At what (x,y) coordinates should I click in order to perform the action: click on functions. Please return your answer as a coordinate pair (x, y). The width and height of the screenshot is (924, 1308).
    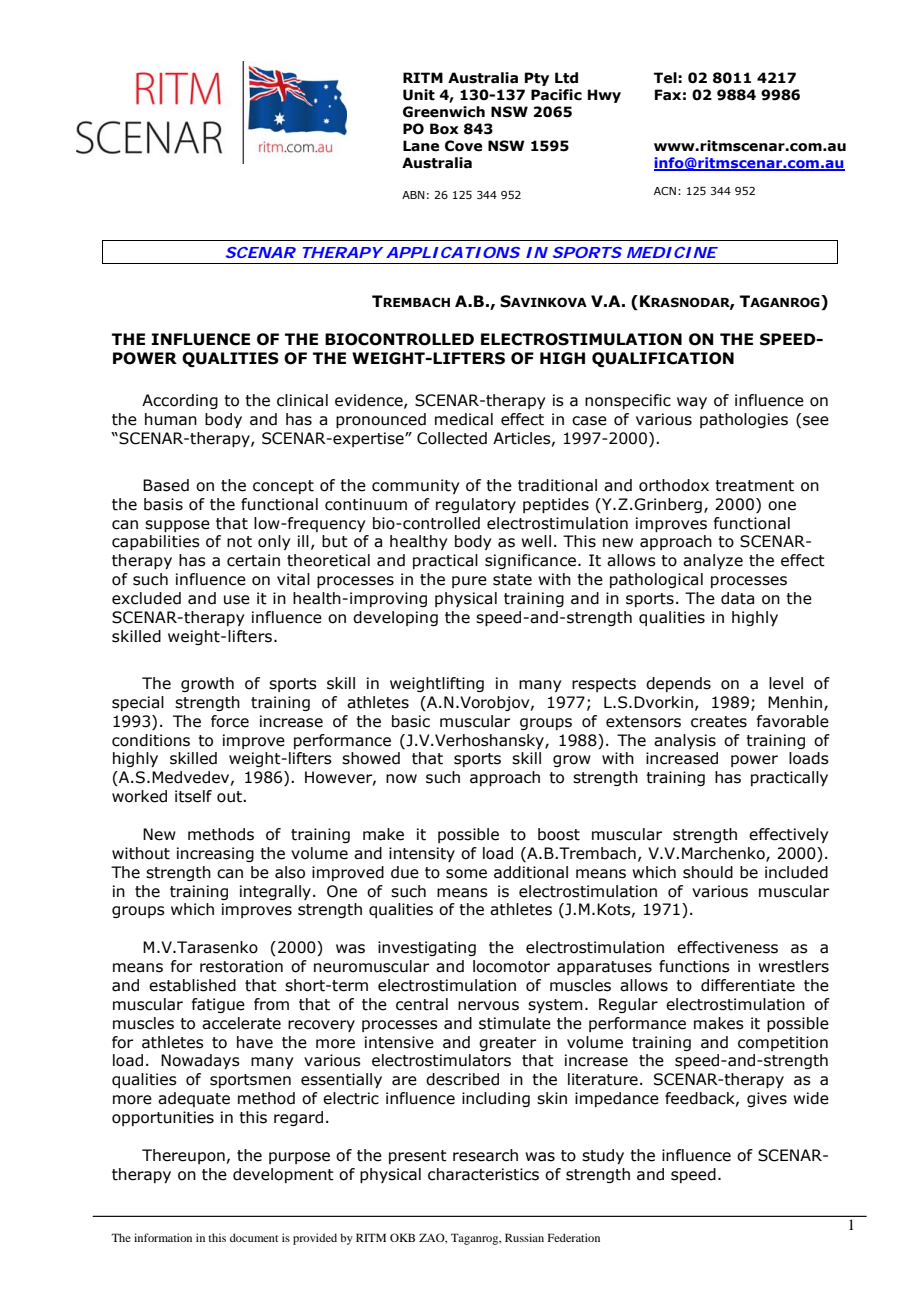
    Looking at the image, I should click on (694, 966).
